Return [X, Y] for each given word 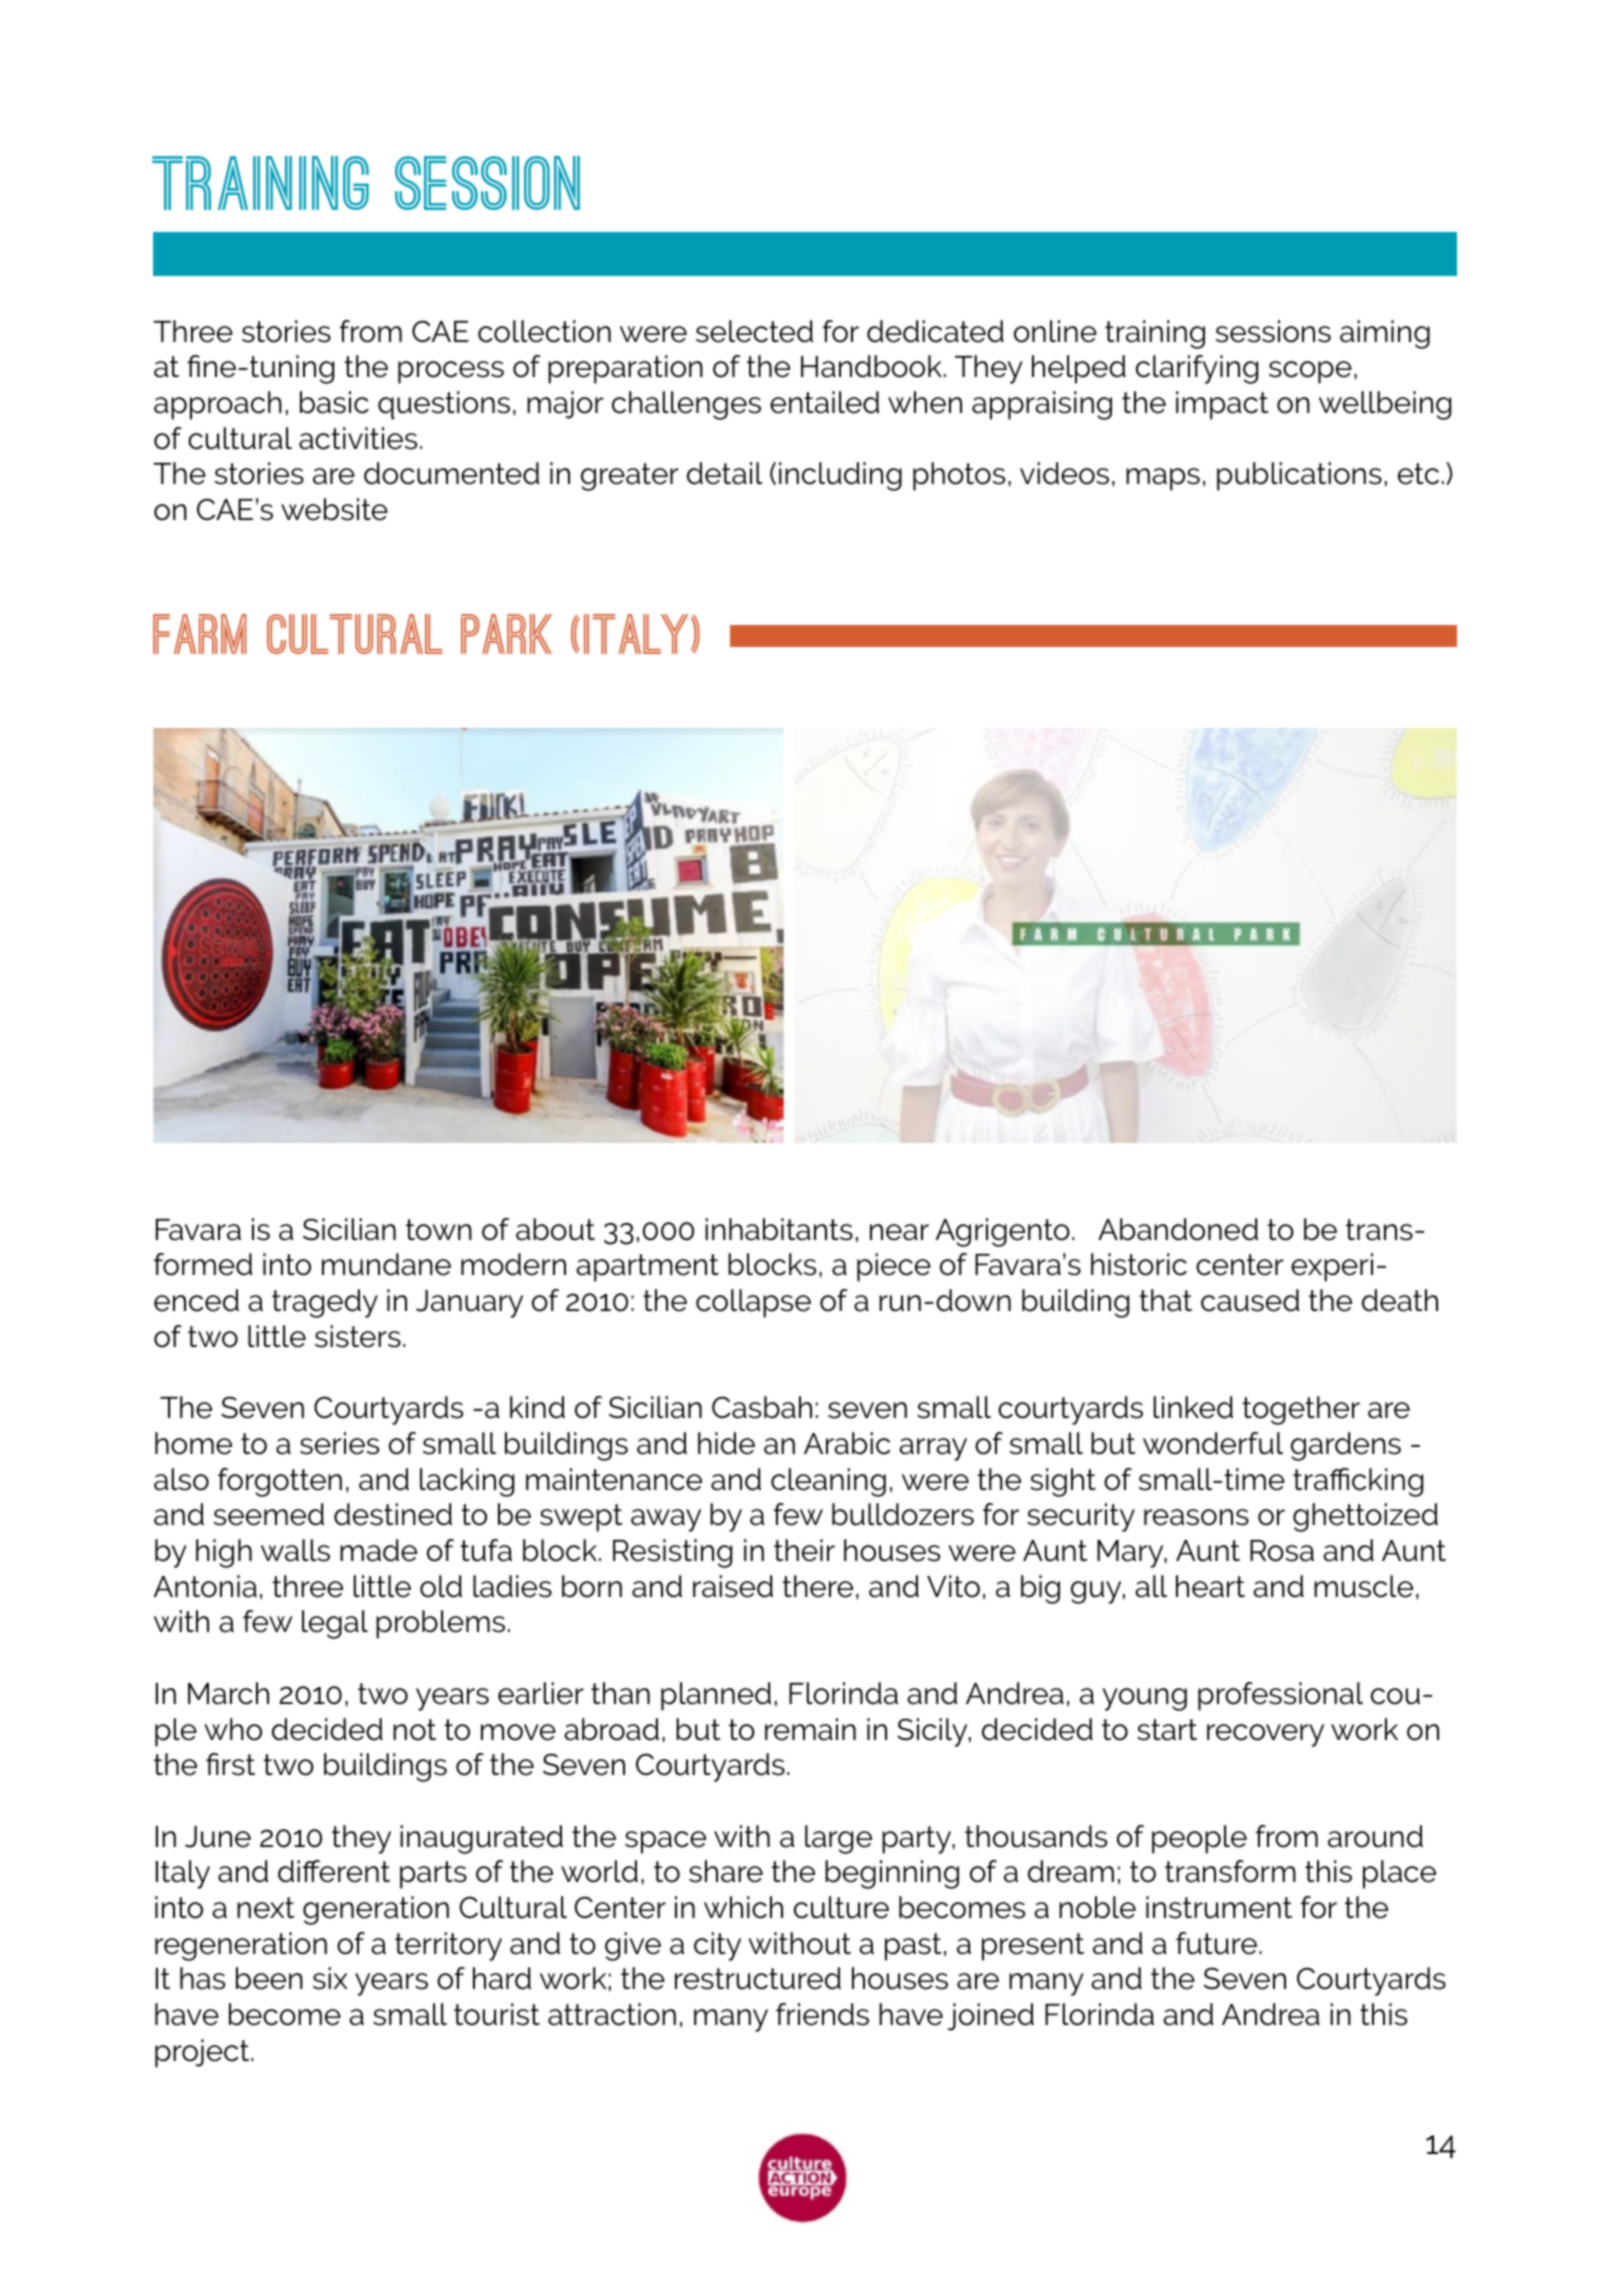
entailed [824, 402]
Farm [199, 634]
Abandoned [1178, 1229]
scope [1310, 372]
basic [334, 402]
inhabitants [779, 1229]
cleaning [828, 1482]
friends [822, 2014]
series [339, 1443]
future [1216, 1943]
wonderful [1213, 1443]
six [330, 1978]
